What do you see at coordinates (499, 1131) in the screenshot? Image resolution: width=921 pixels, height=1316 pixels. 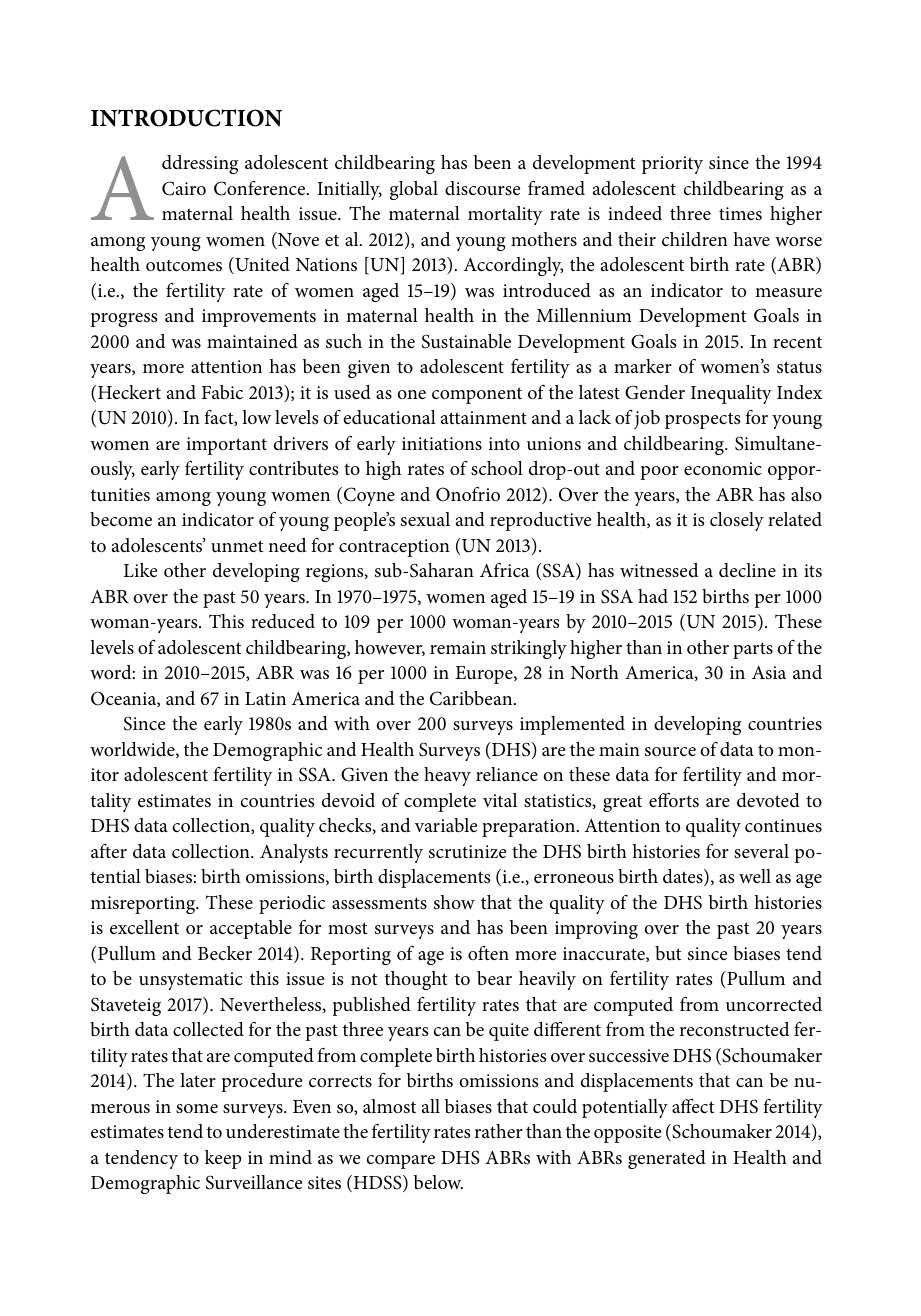 I see `rather` at bounding box center [499, 1131].
